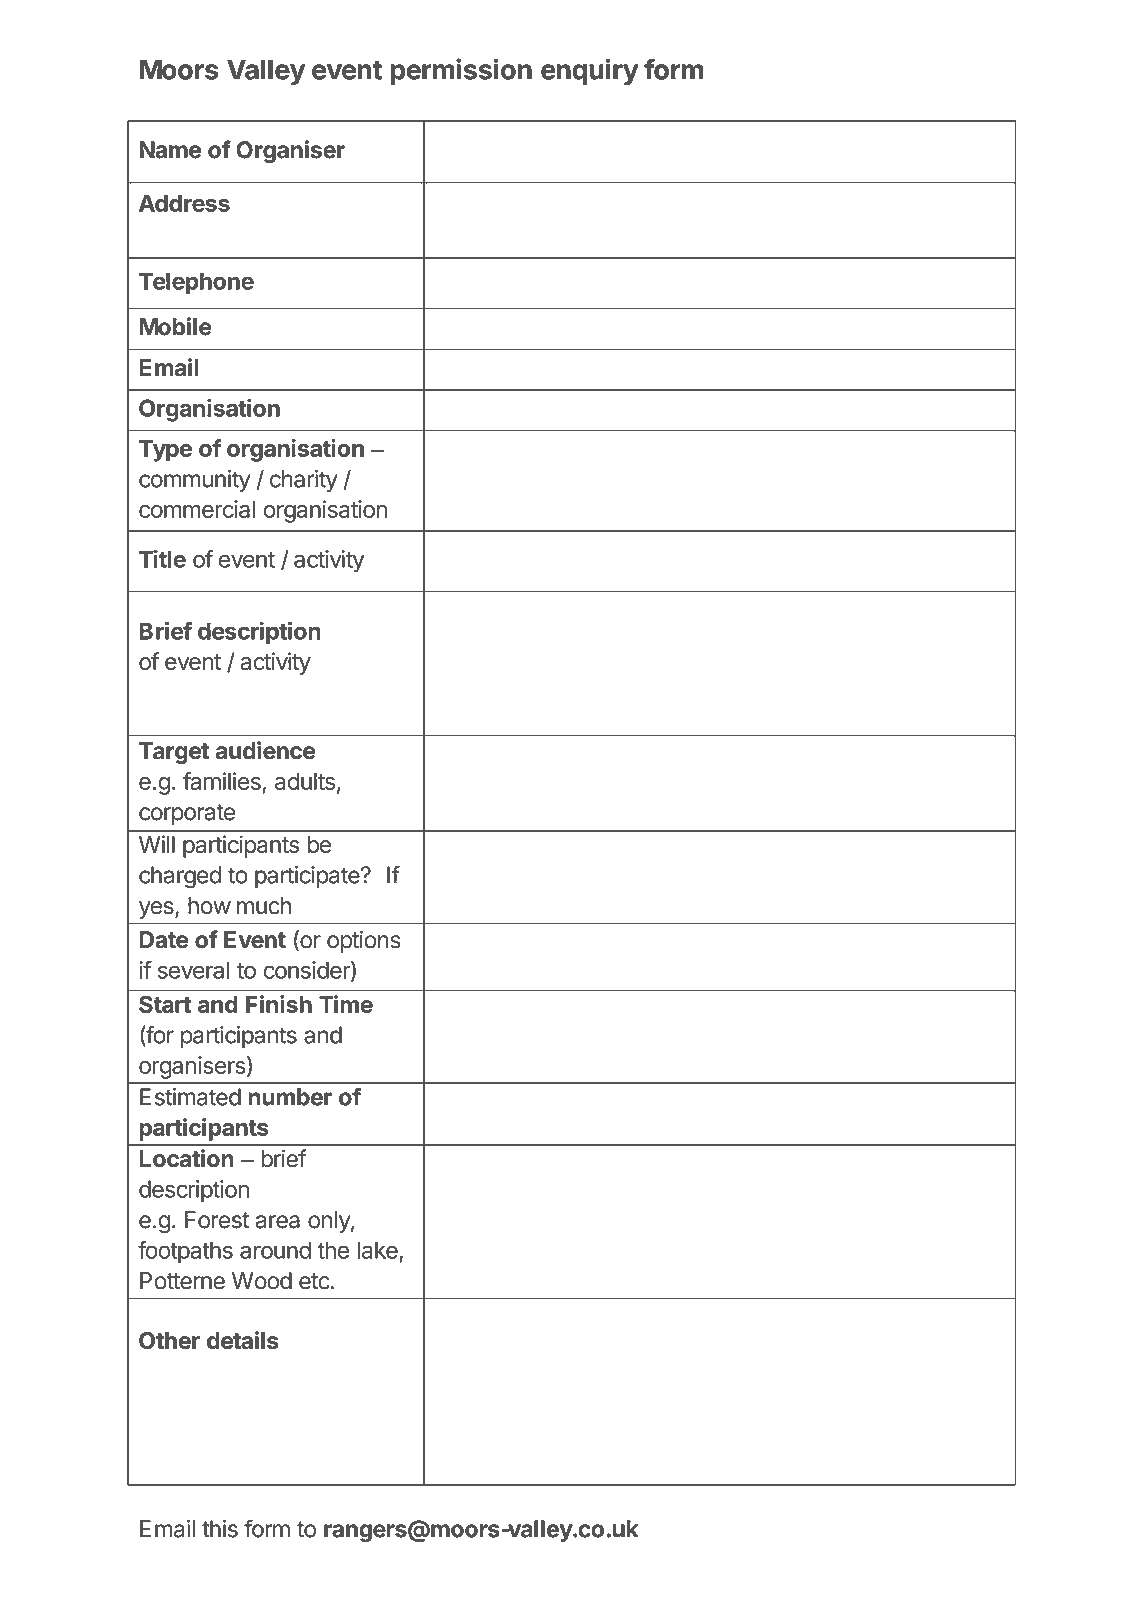  What do you see at coordinates (364, 941) in the page?
I see `options` at bounding box center [364, 941].
